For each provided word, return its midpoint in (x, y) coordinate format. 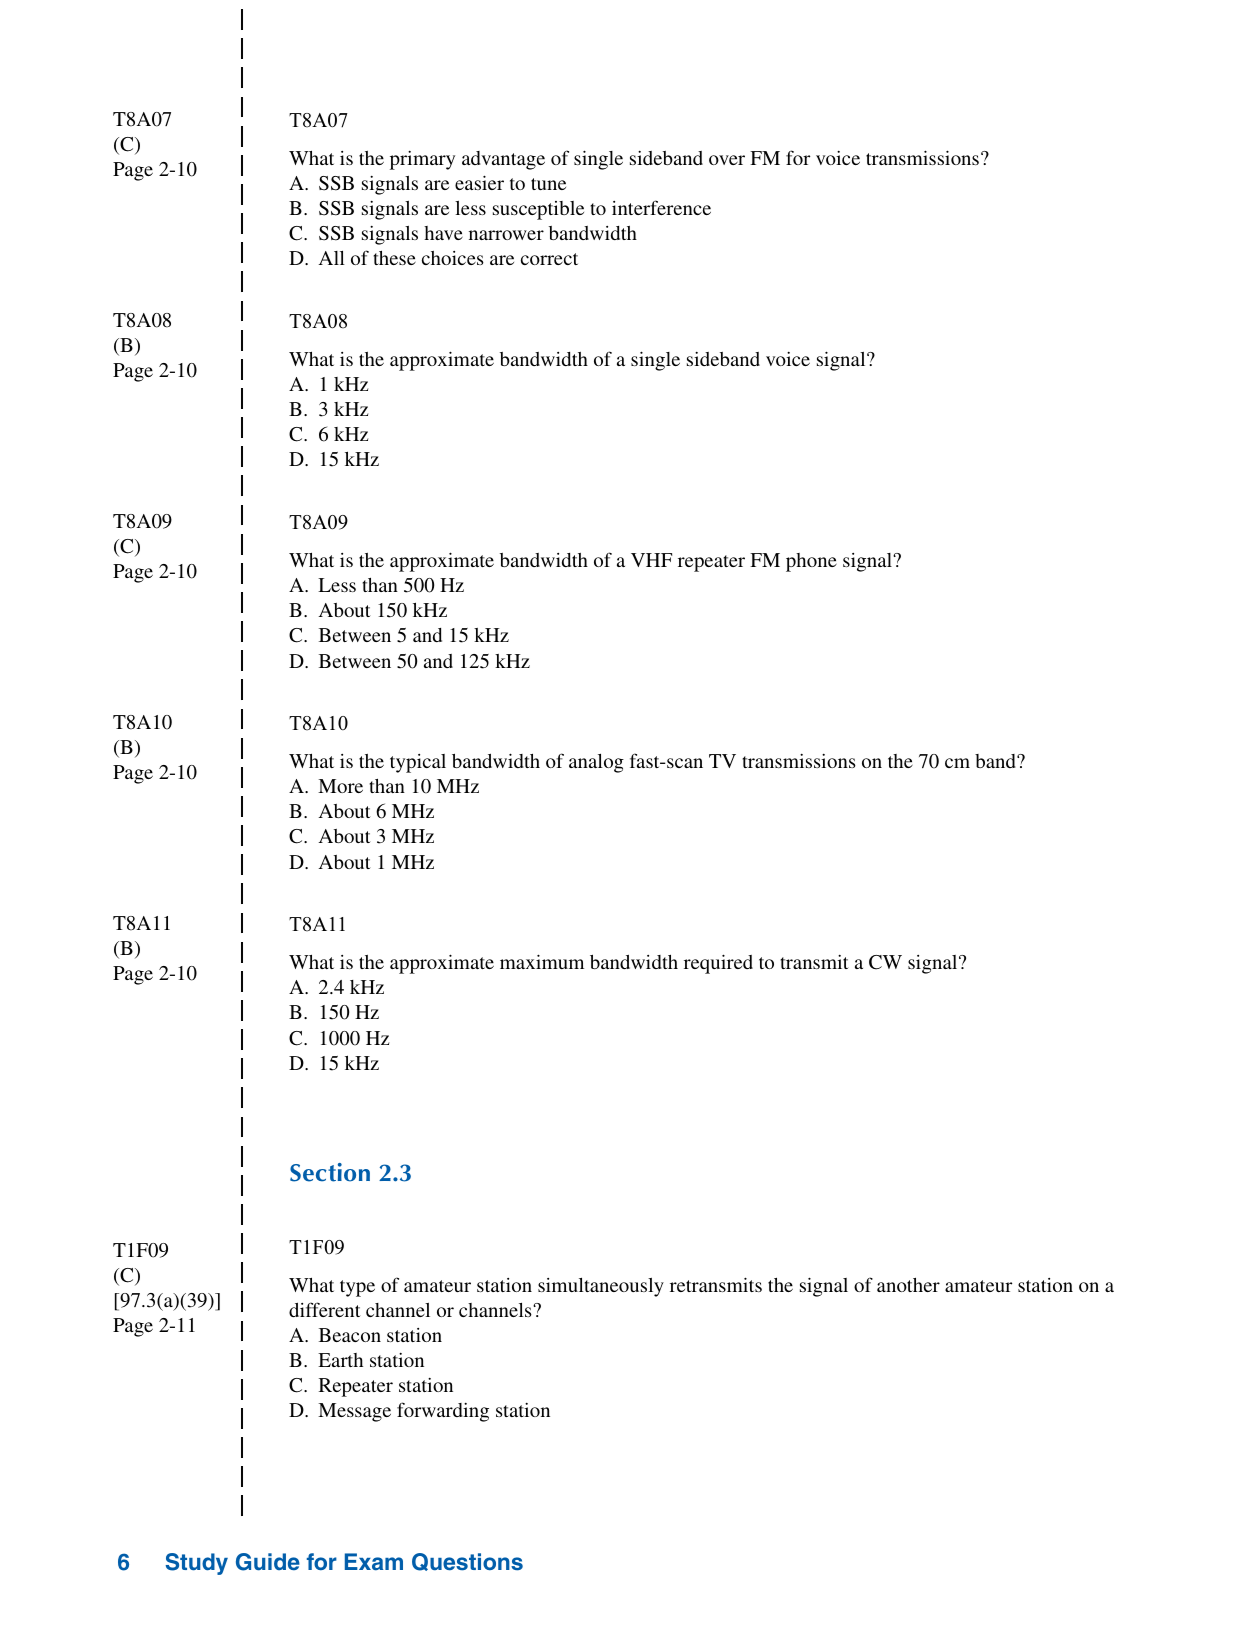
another (908, 1285)
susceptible (538, 210)
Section (330, 1172)
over (727, 160)
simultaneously (601, 1287)
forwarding (443, 1412)
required (718, 964)
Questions (467, 1562)
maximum (542, 961)
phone (811, 562)
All (331, 258)
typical (418, 763)
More (340, 786)
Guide (268, 1562)
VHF (651, 560)
